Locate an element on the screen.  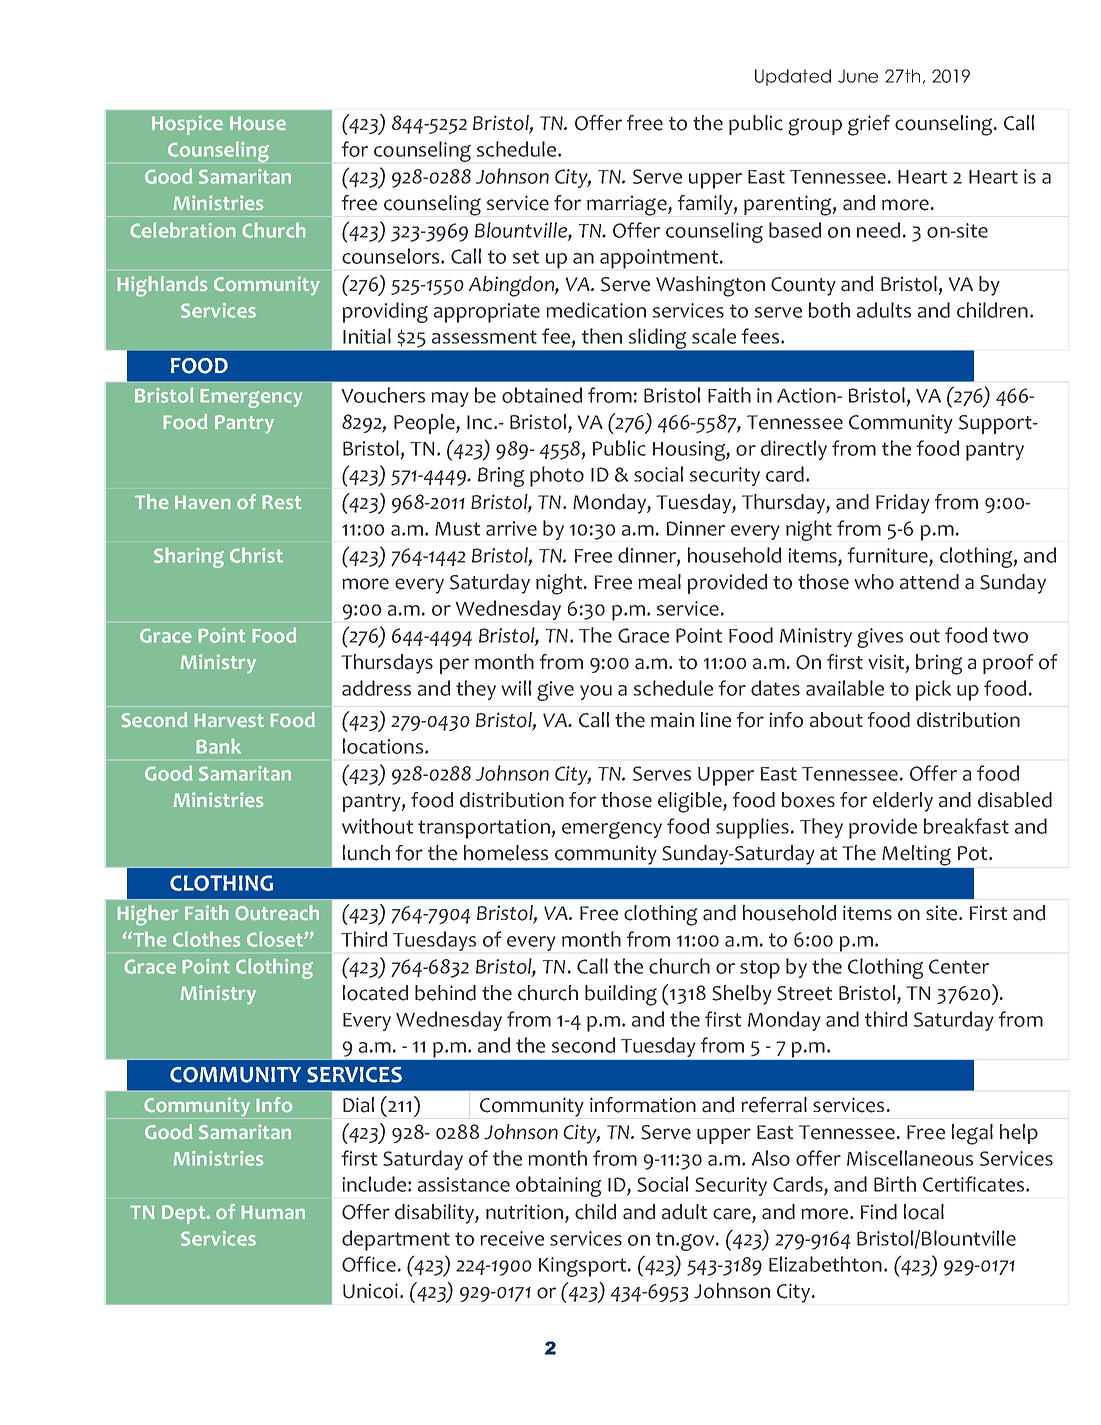
Human is located at coordinates (273, 1212).
